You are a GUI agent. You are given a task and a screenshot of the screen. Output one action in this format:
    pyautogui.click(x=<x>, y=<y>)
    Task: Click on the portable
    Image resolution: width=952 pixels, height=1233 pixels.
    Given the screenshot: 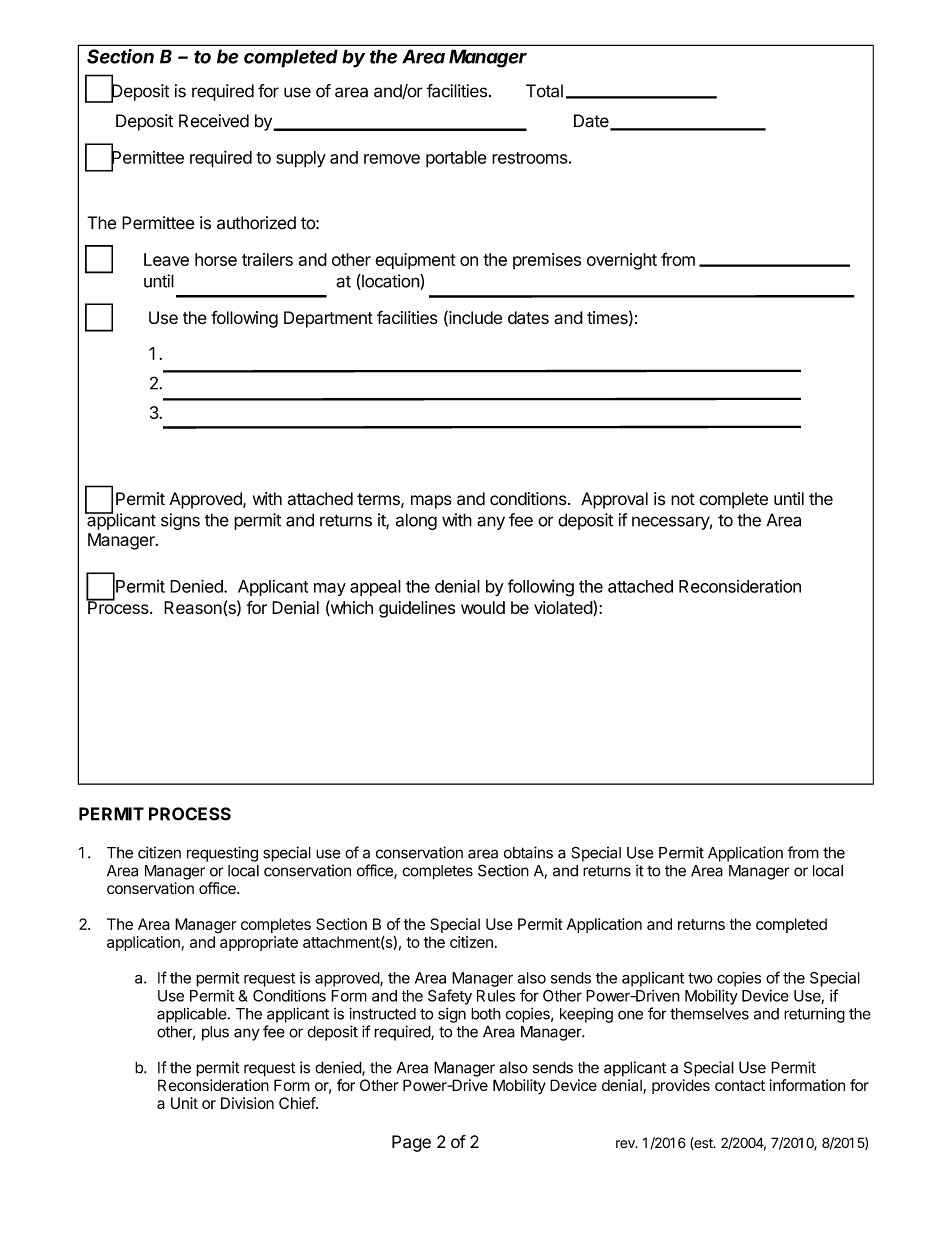 What is the action you would take?
    pyautogui.click(x=456, y=159)
